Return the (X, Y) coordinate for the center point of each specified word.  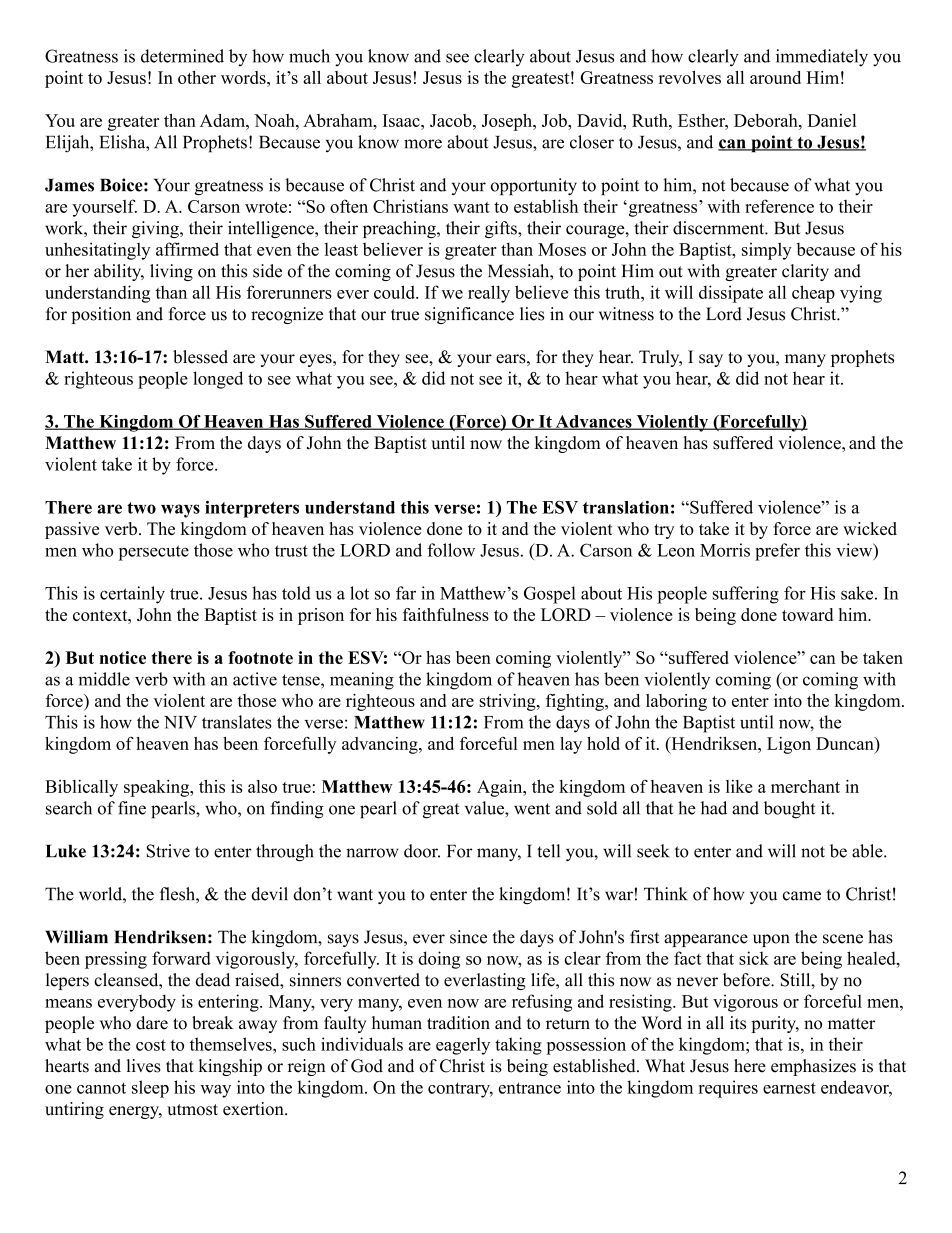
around (775, 77)
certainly (132, 595)
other (197, 77)
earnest (789, 1088)
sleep (150, 1089)
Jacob (452, 120)
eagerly (463, 1046)
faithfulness (446, 614)
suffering (746, 595)
